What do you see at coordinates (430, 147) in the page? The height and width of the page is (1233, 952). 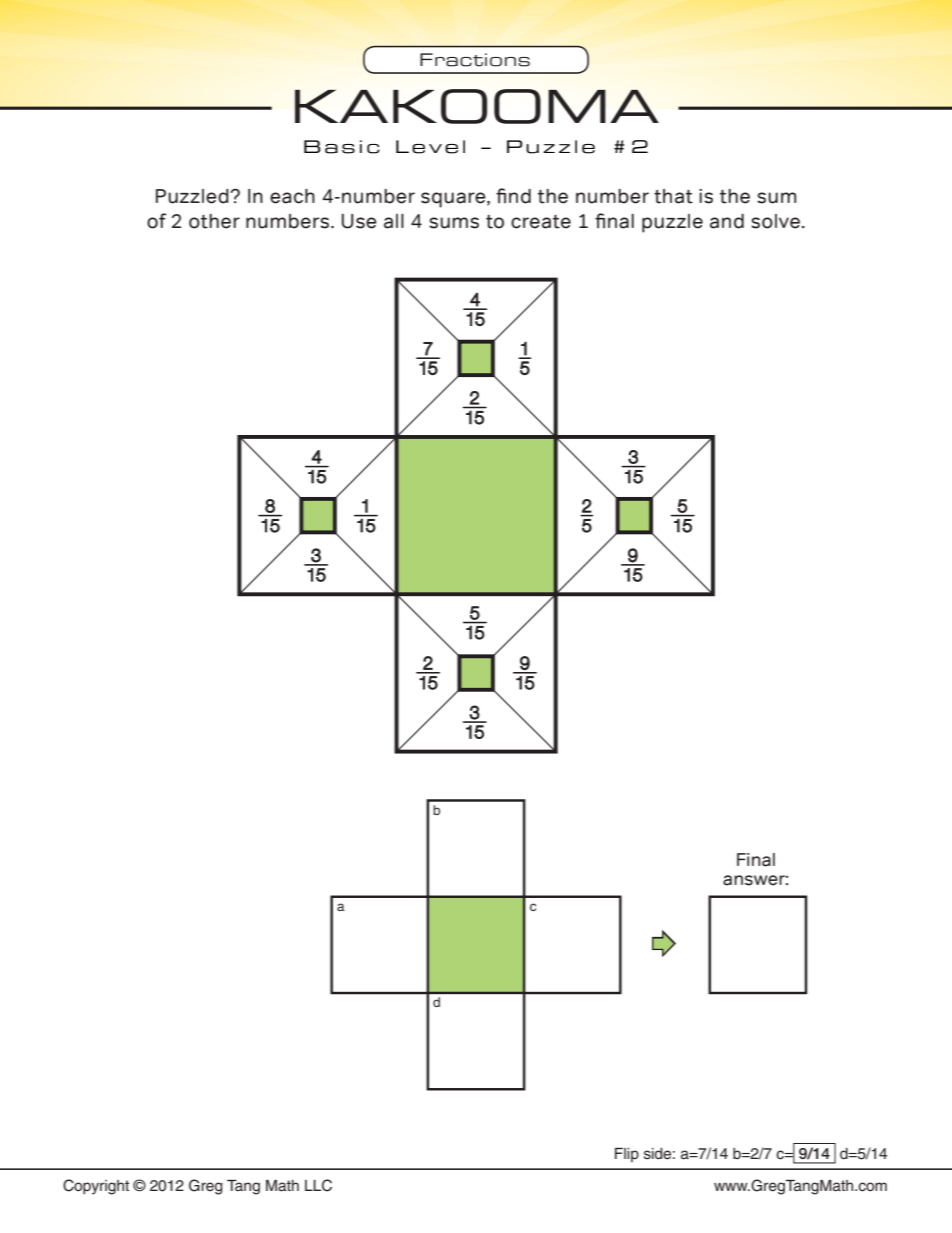 I see `Level` at bounding box center [430, 147].
